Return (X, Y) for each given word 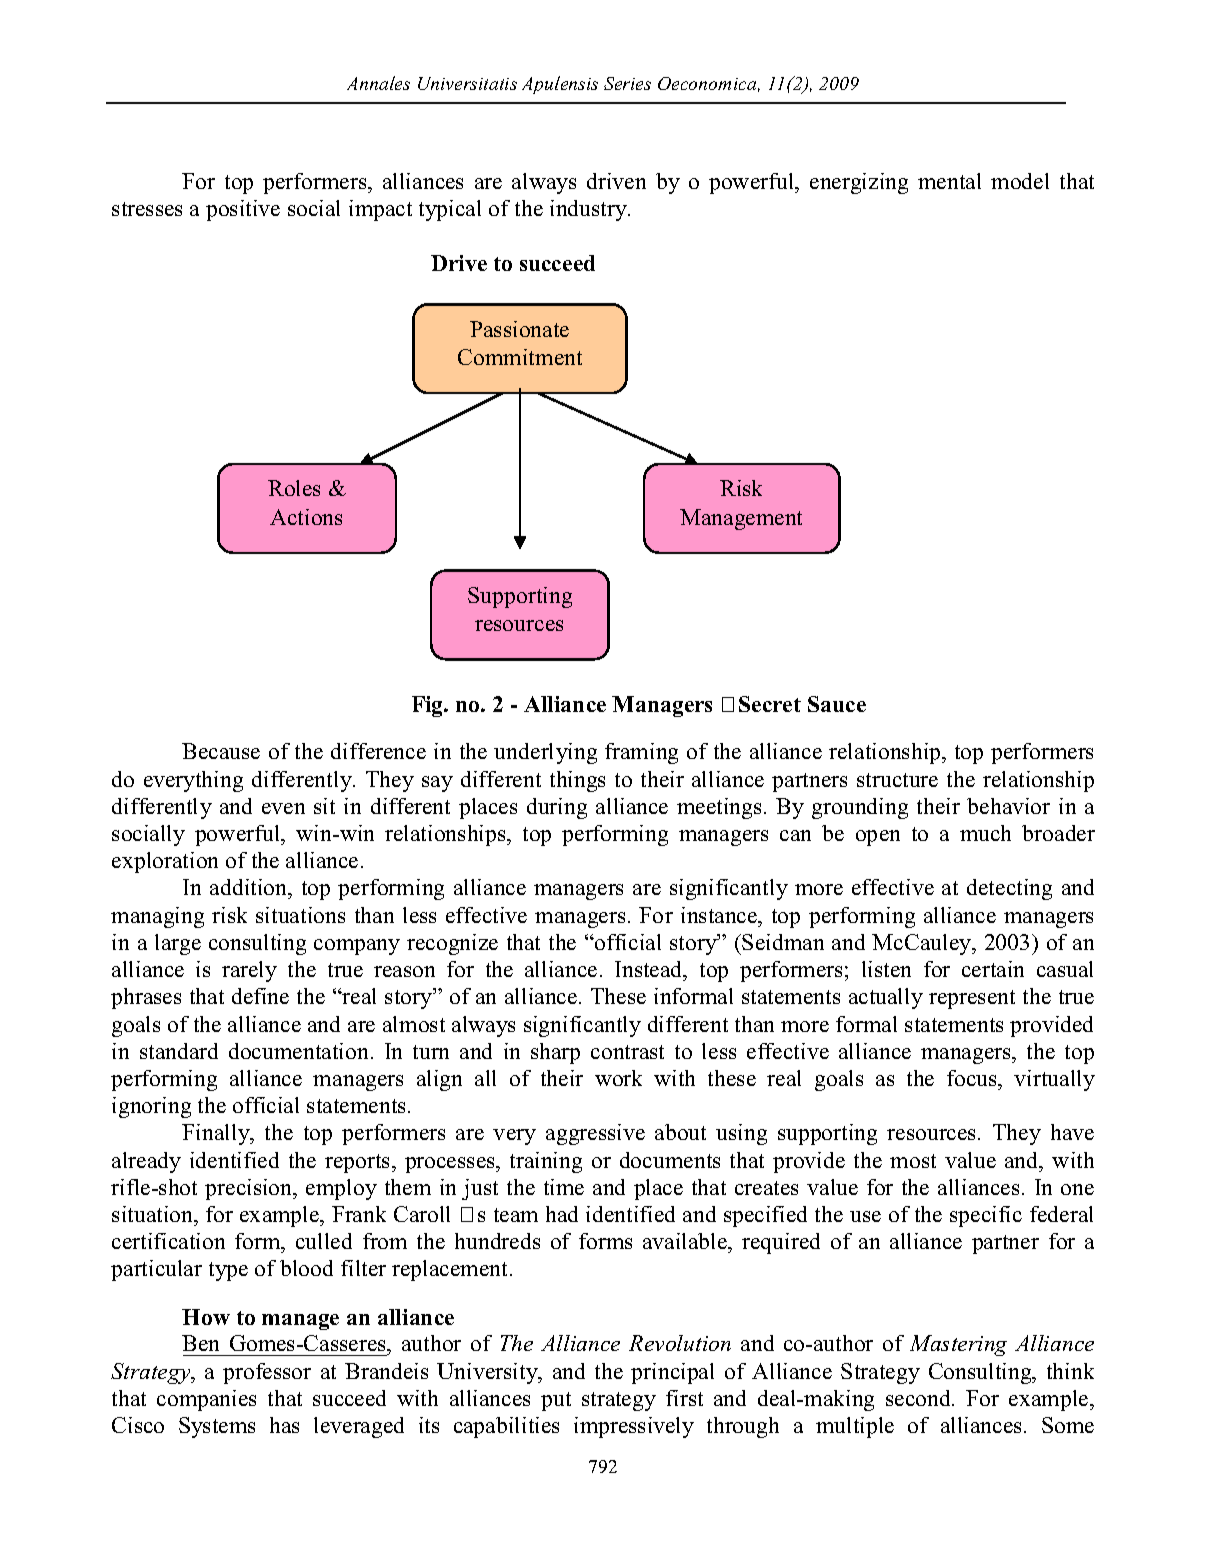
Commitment (520, 357)
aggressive (595, 1134)
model (1020, 181)
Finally (217, 1134)
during (557, 808)
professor (267, 1373)
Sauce (837, 704)
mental (949, 181)
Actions (306, 517)
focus (973, 1078)
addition (250, 889)
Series (627, 83)
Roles (294, 488)
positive (243, 210)
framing (641, 753)
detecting (1009, 889)
